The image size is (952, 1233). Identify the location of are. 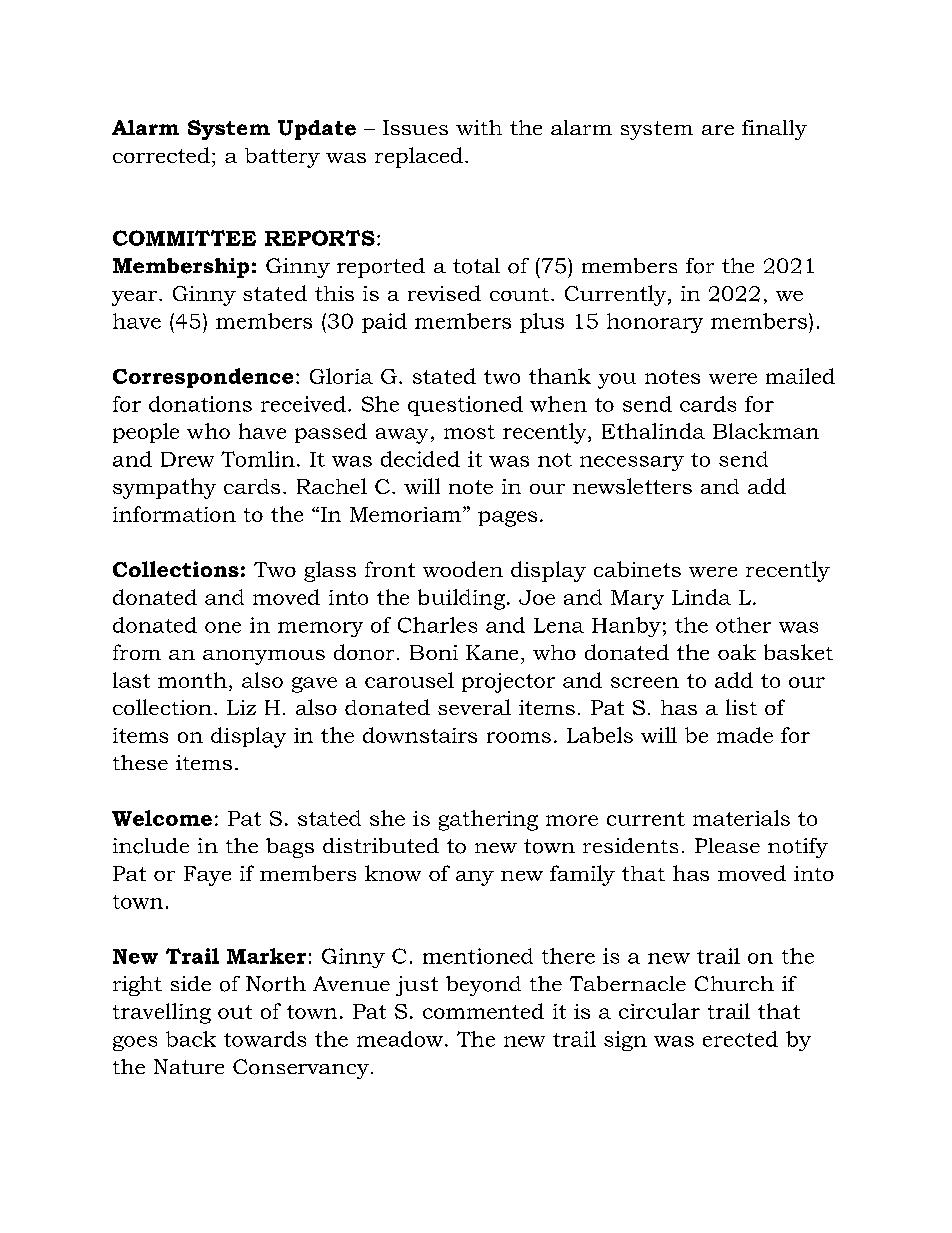
(718, 130).
